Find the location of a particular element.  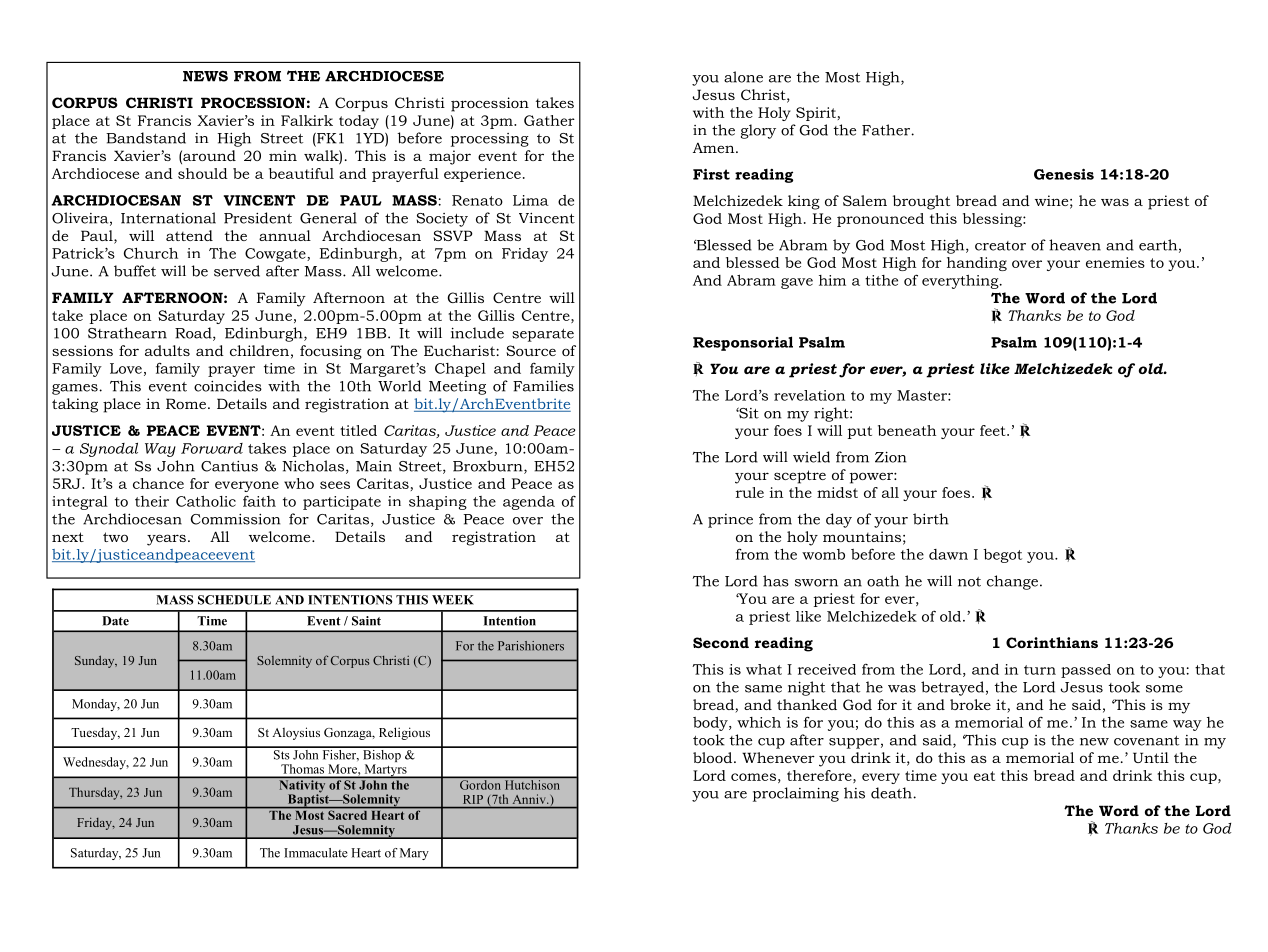

agenda is located at coordinates (529, 503).
